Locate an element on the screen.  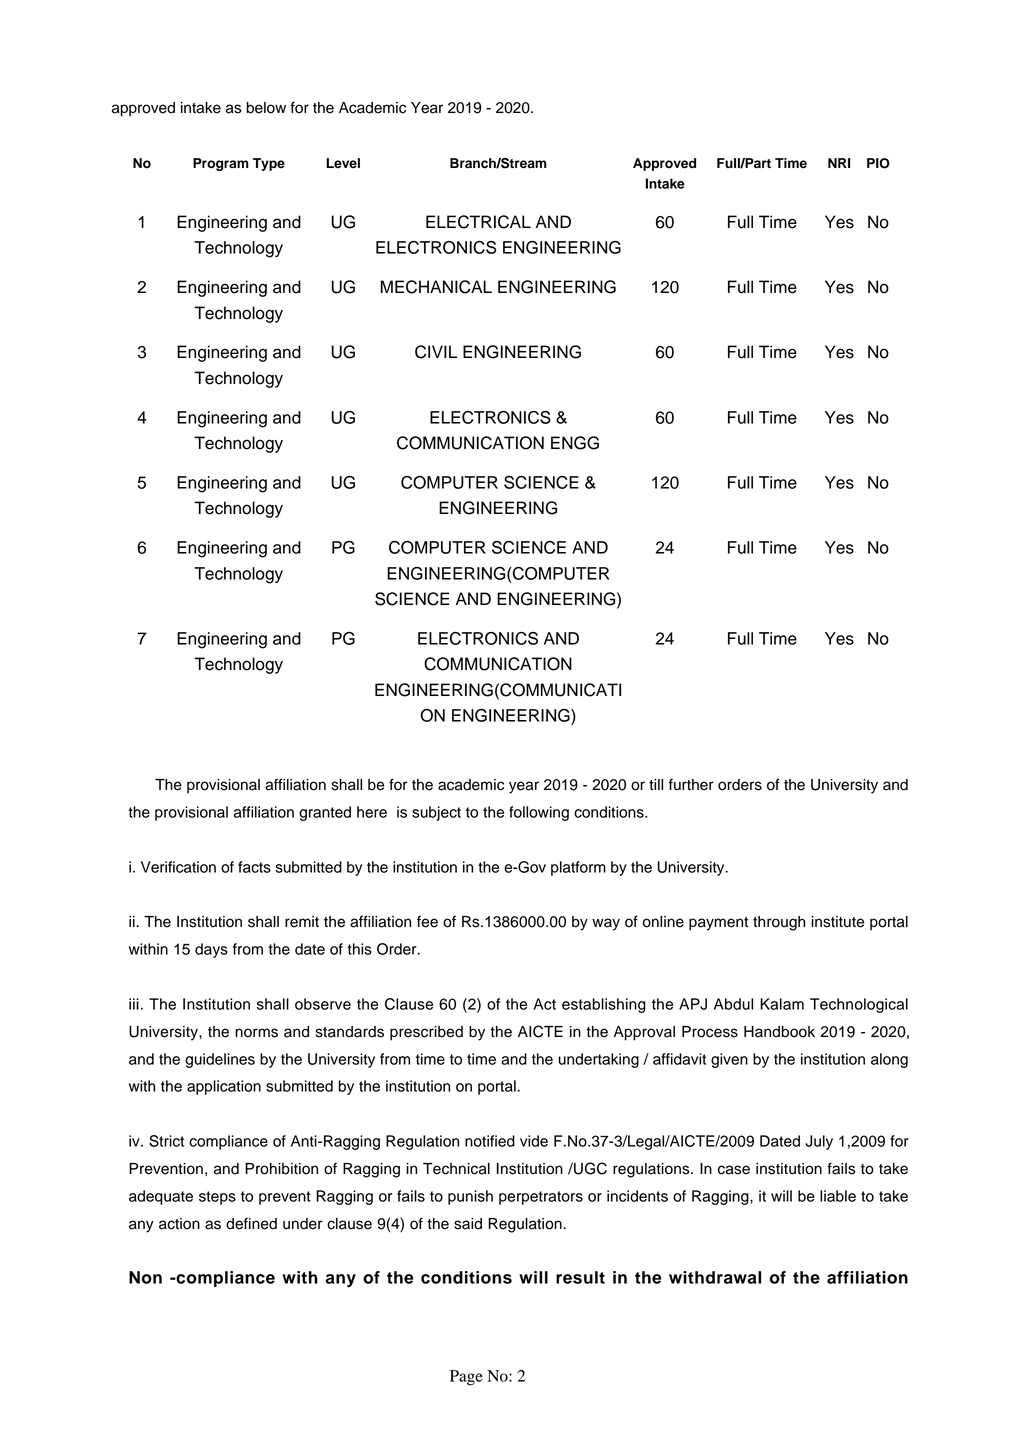
further is located at coordinates (691, 784).
